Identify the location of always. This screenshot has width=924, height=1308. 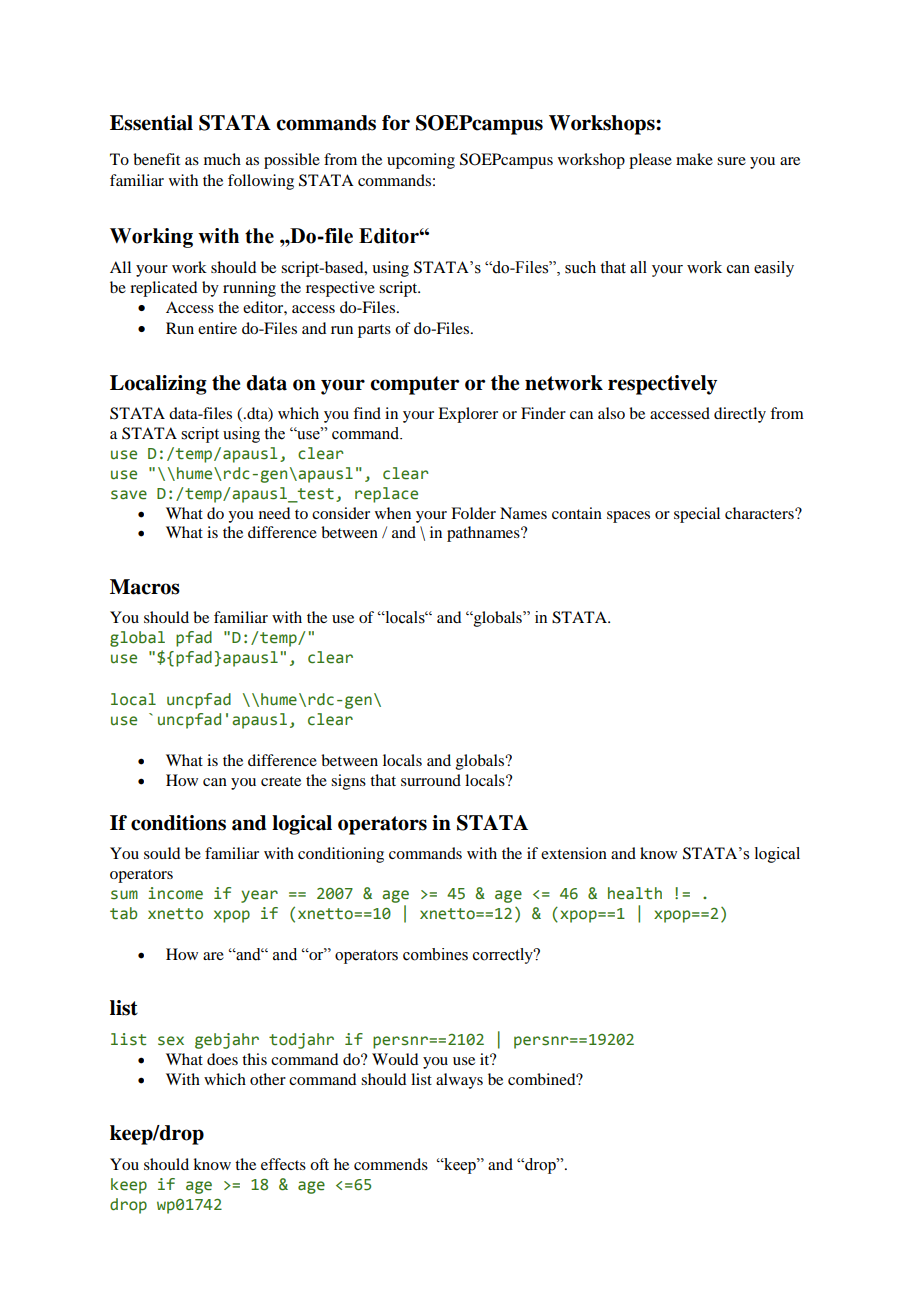
(459, 1081).
